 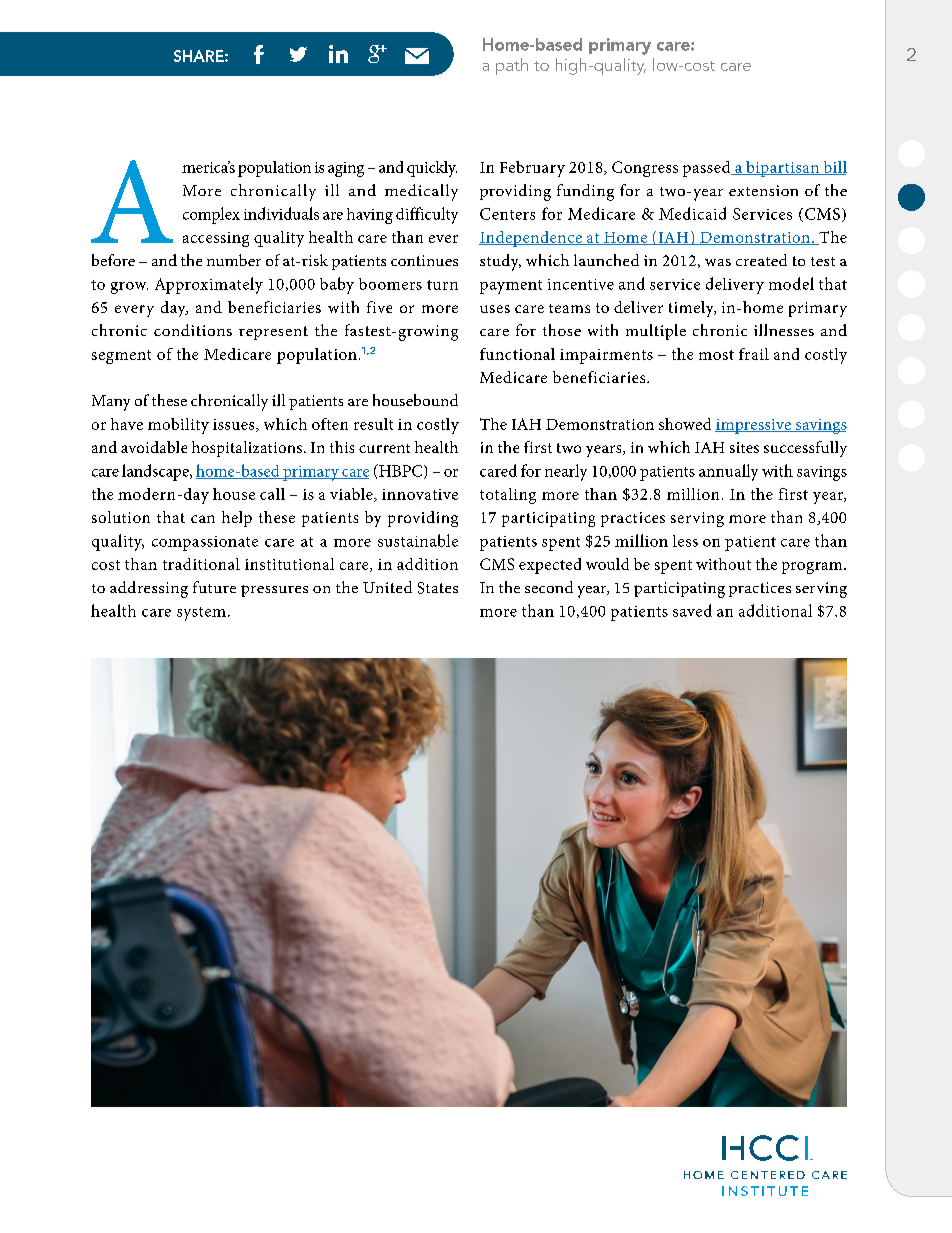 What do you see at coordinates (508, 496) in the screenshot?
I see `totaling` at bounding box center [508, 496].
